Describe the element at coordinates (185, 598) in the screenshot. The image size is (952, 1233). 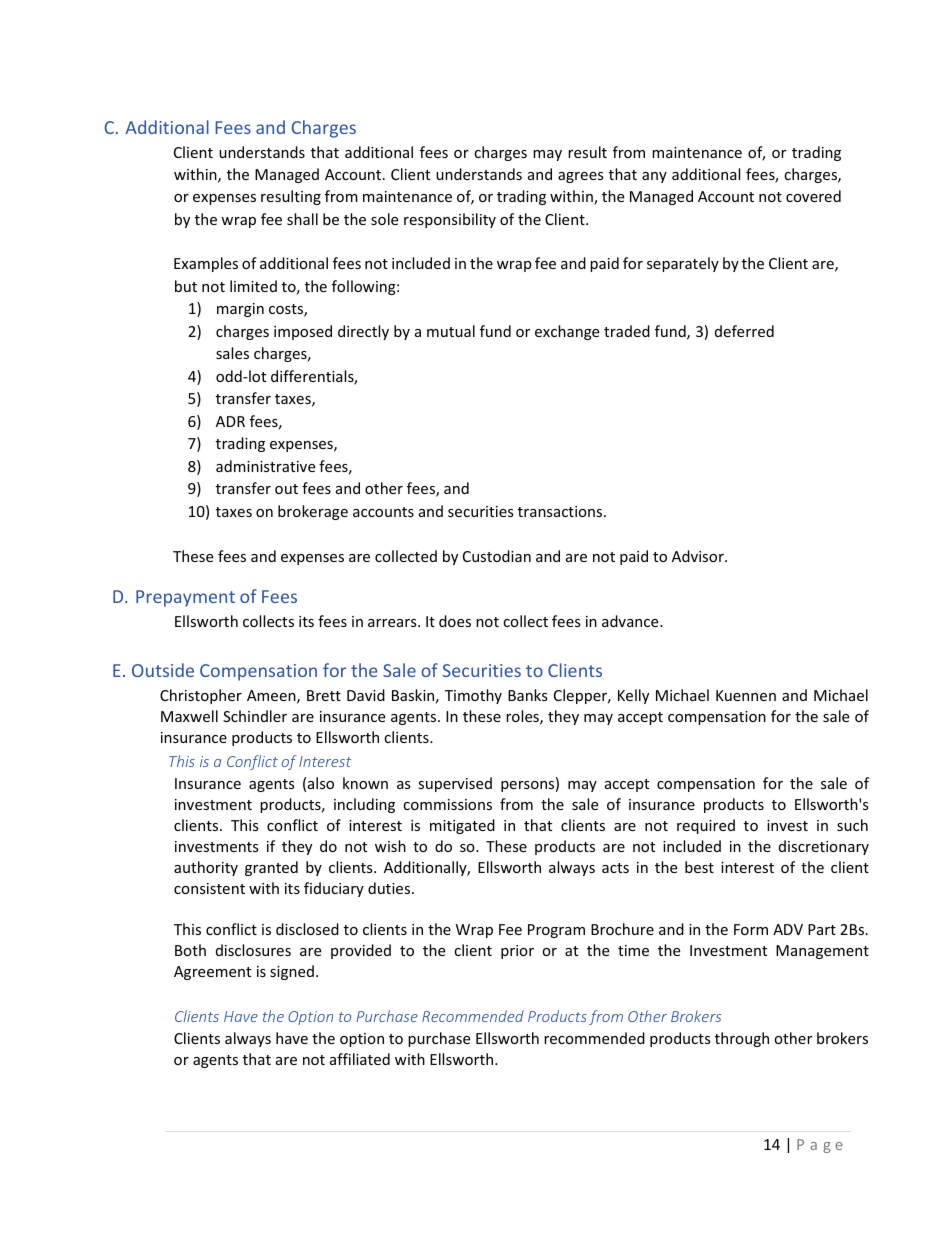
I see `Prepayment` at that location.
